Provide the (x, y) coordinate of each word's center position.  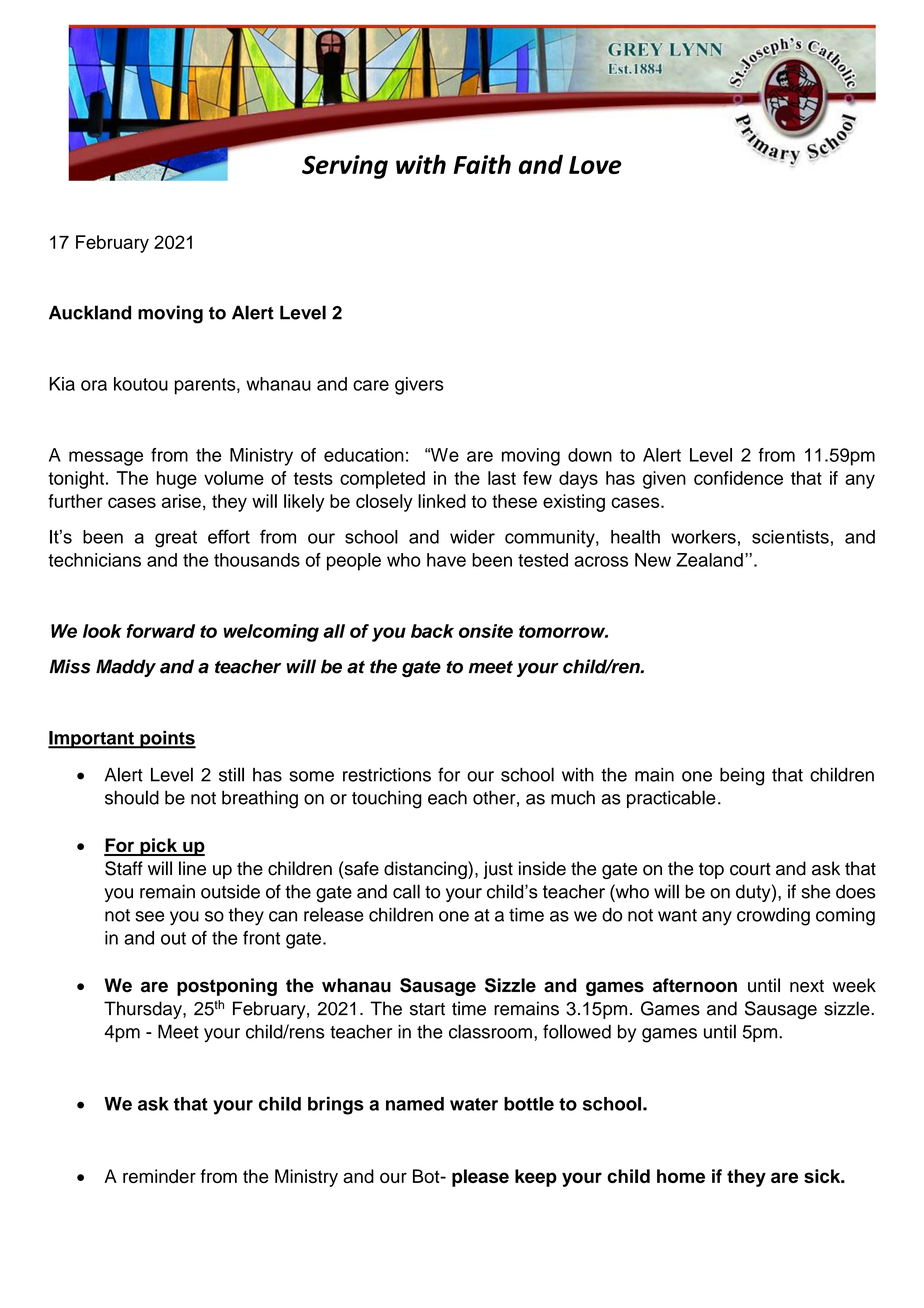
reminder (159, 1176)
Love (595, 165)
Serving (345, 167)
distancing (426, 870)
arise (181, 501)
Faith (482, 164)
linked (442, 501)
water (474, 1104)
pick (158, 847)
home (681, 1176)
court (750, 869)
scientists (790, 537)
